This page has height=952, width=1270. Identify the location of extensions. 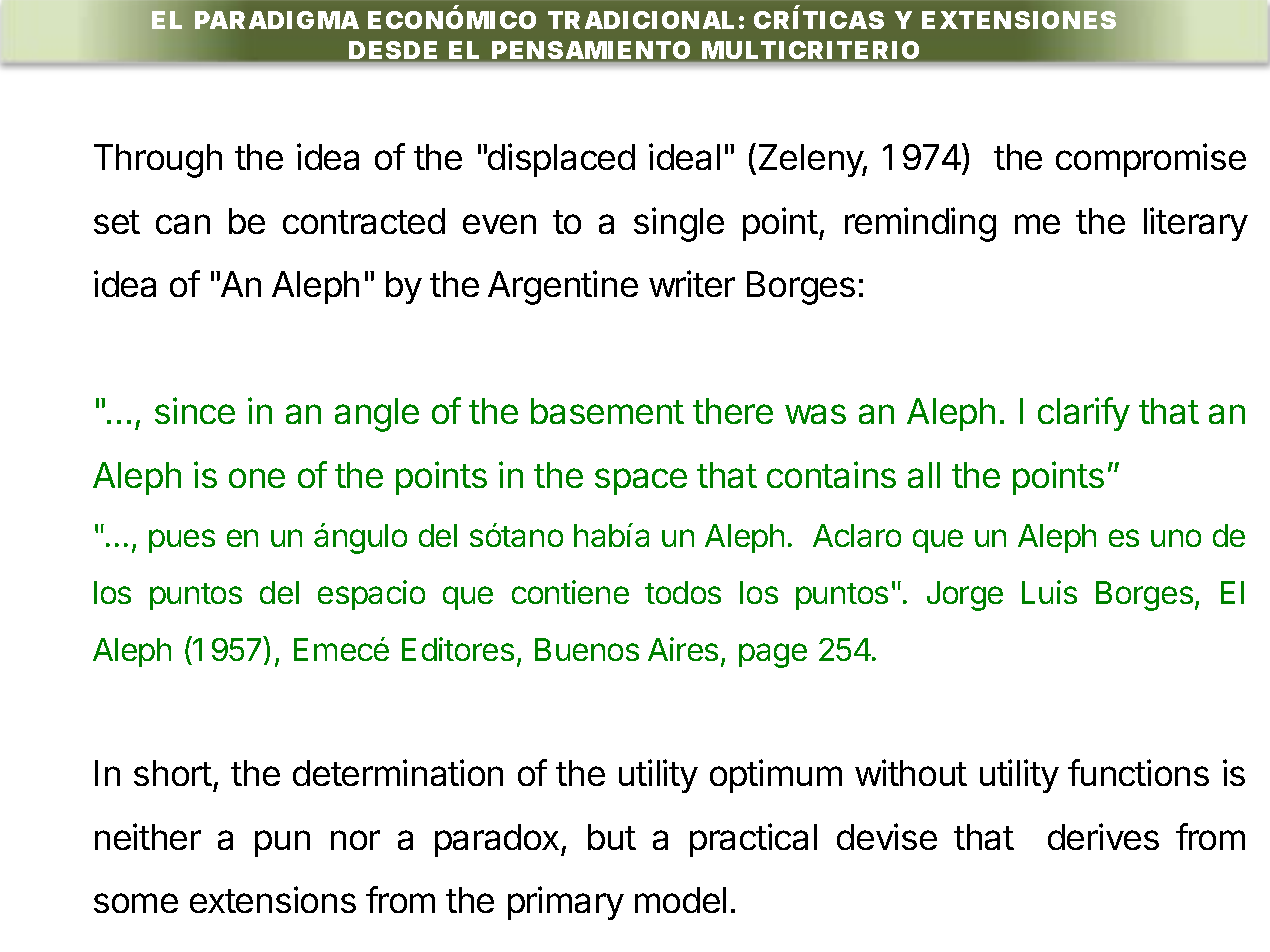
(273, 899).
